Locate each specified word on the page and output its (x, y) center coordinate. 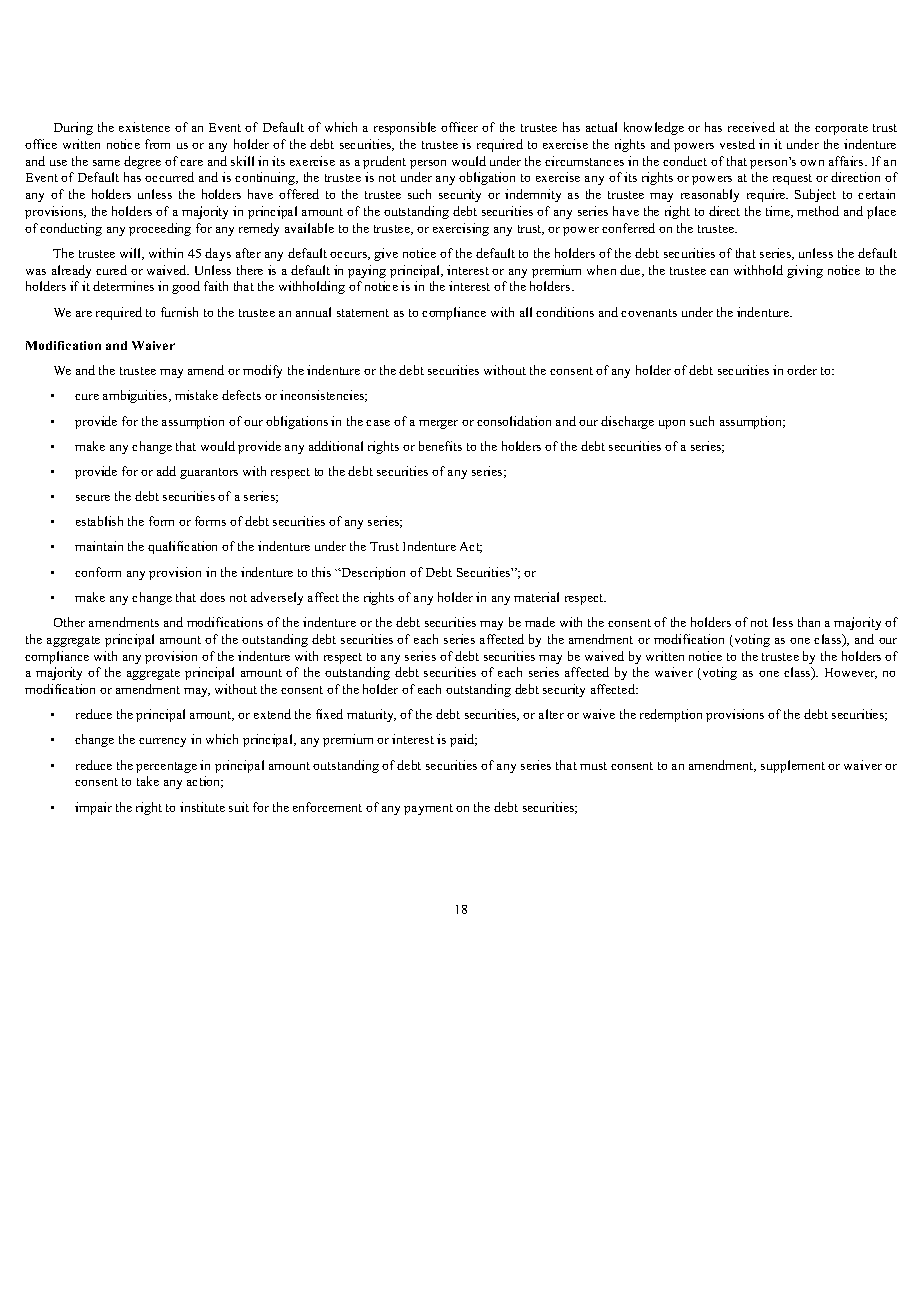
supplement (793, 766)
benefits (440, 446)
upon (672, 424)
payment (428, 809)
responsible (405, 128)
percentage (166, 767)
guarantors (209, 473)
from (157, 144)
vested (737, 144)
